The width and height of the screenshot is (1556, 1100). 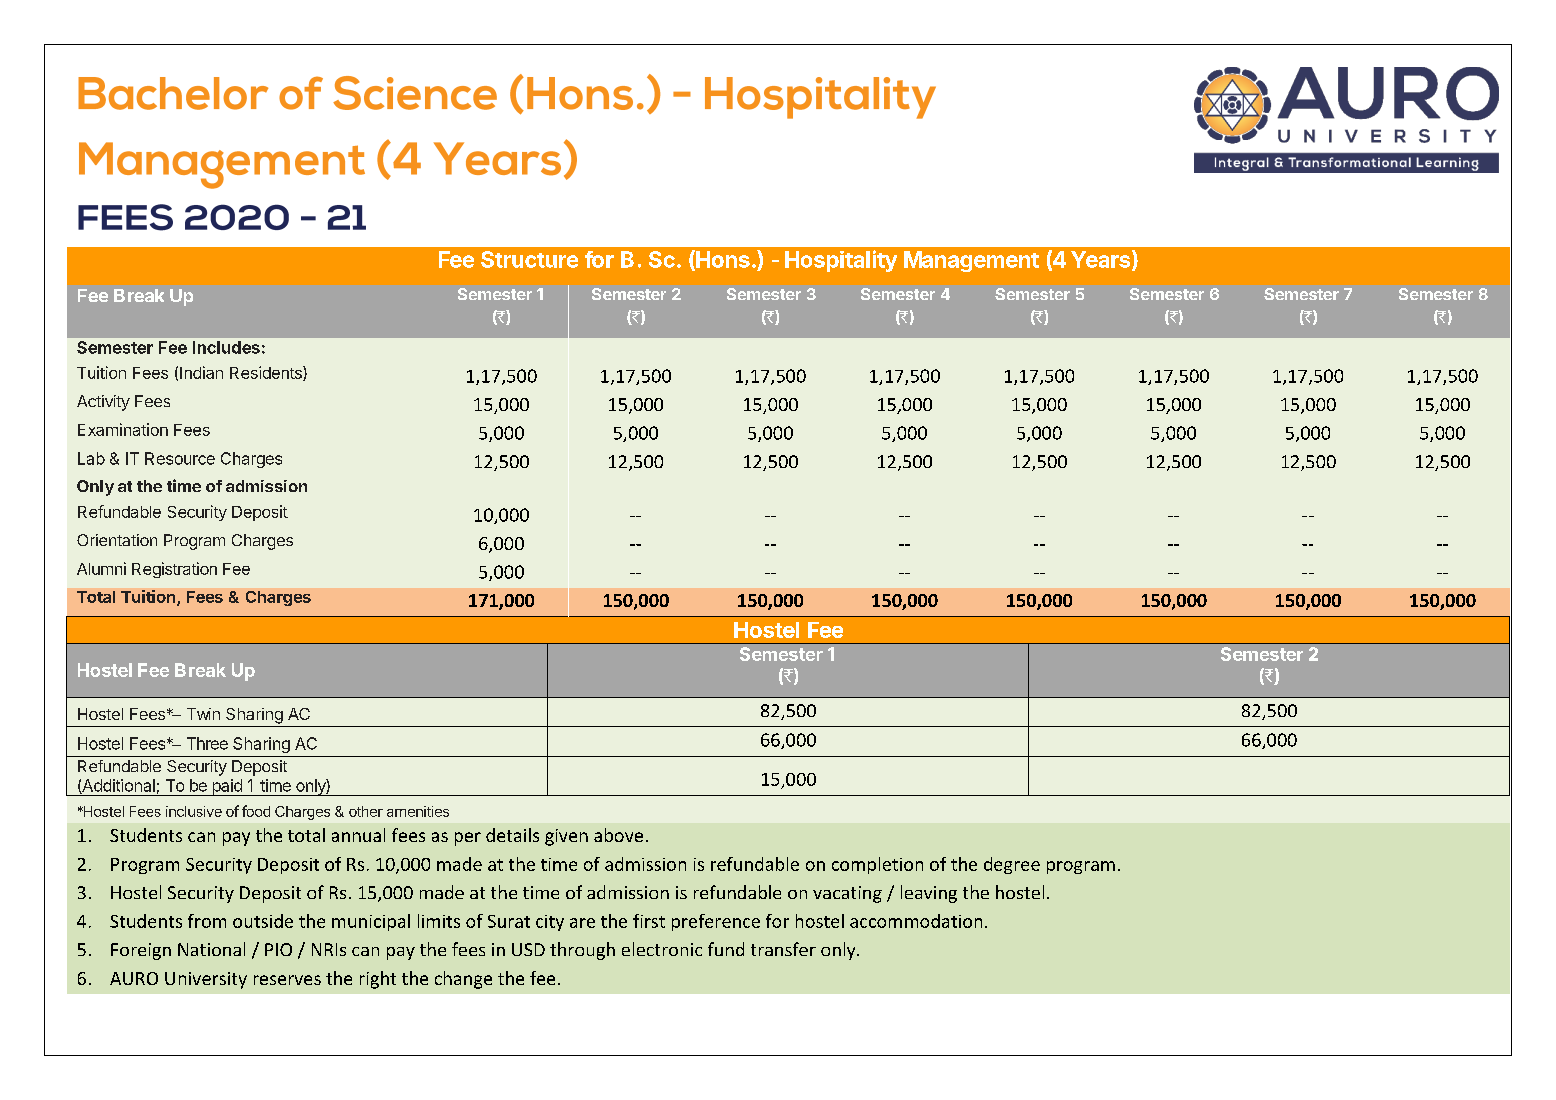 What do you see at coordinates (211, 949) in the screenshot?
I see `National` at bounding box center [211, 949].
